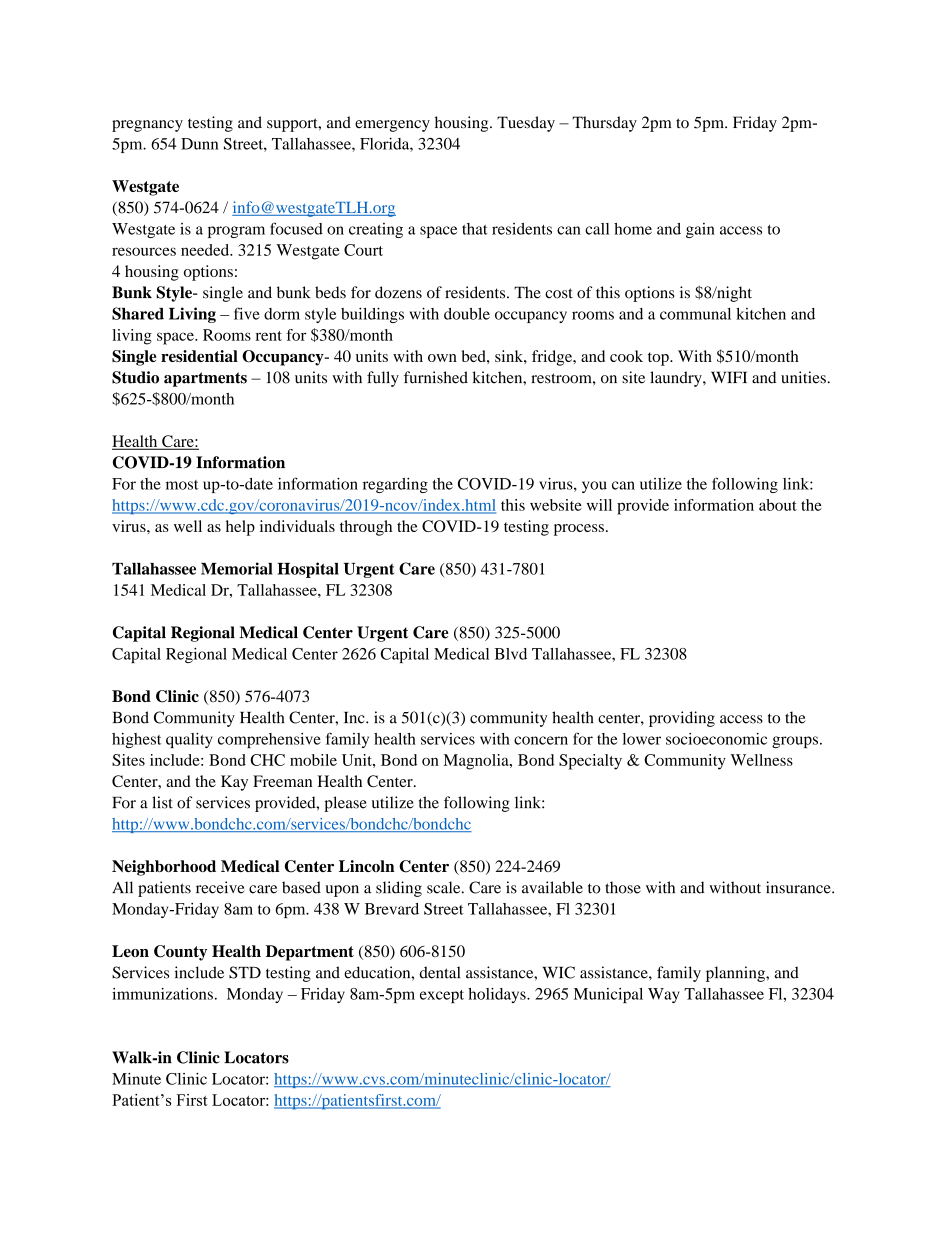  I want to click on Dunn, so click(199, 144).
